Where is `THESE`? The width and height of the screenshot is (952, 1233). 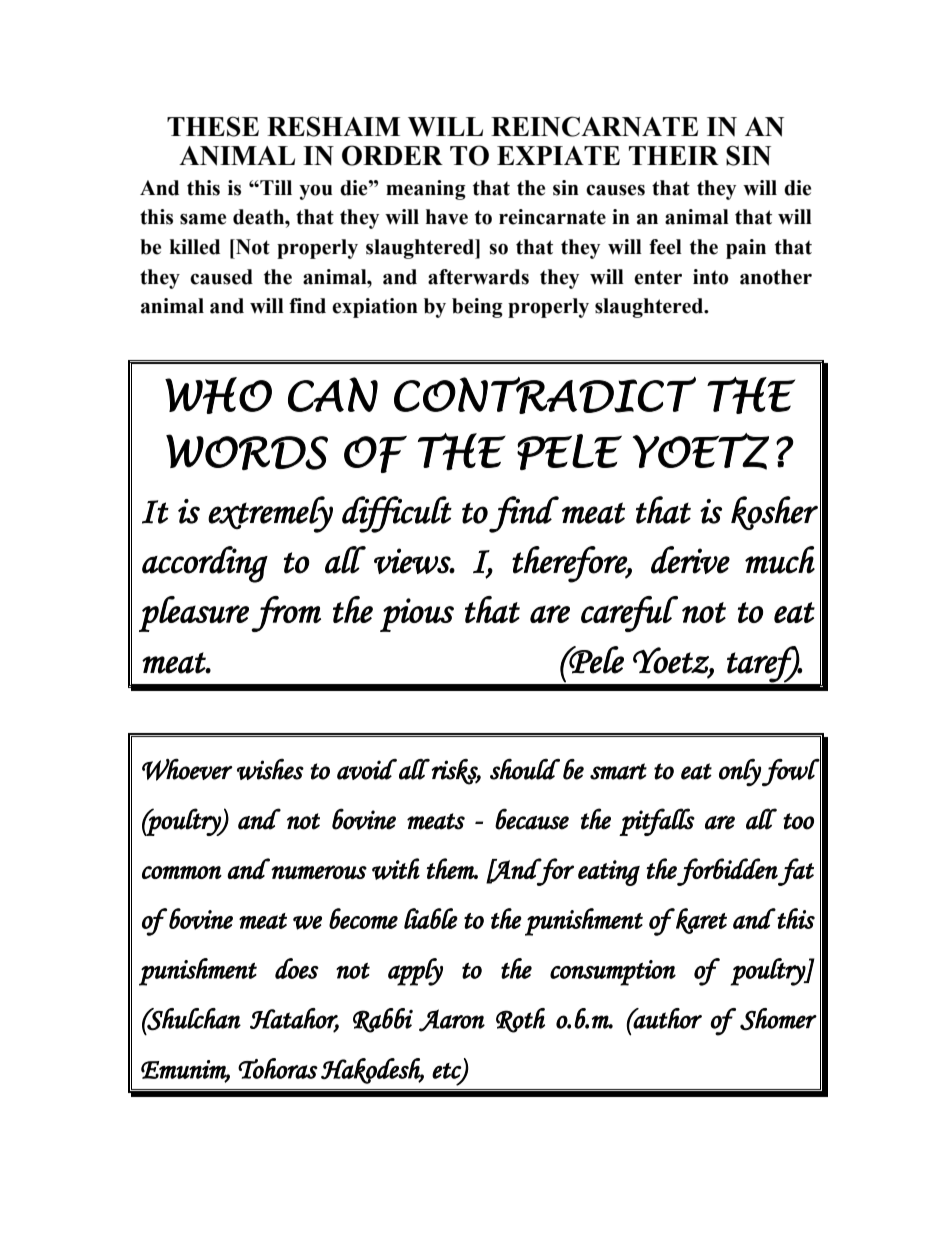
THESE is located at coordinates (213, 126).
